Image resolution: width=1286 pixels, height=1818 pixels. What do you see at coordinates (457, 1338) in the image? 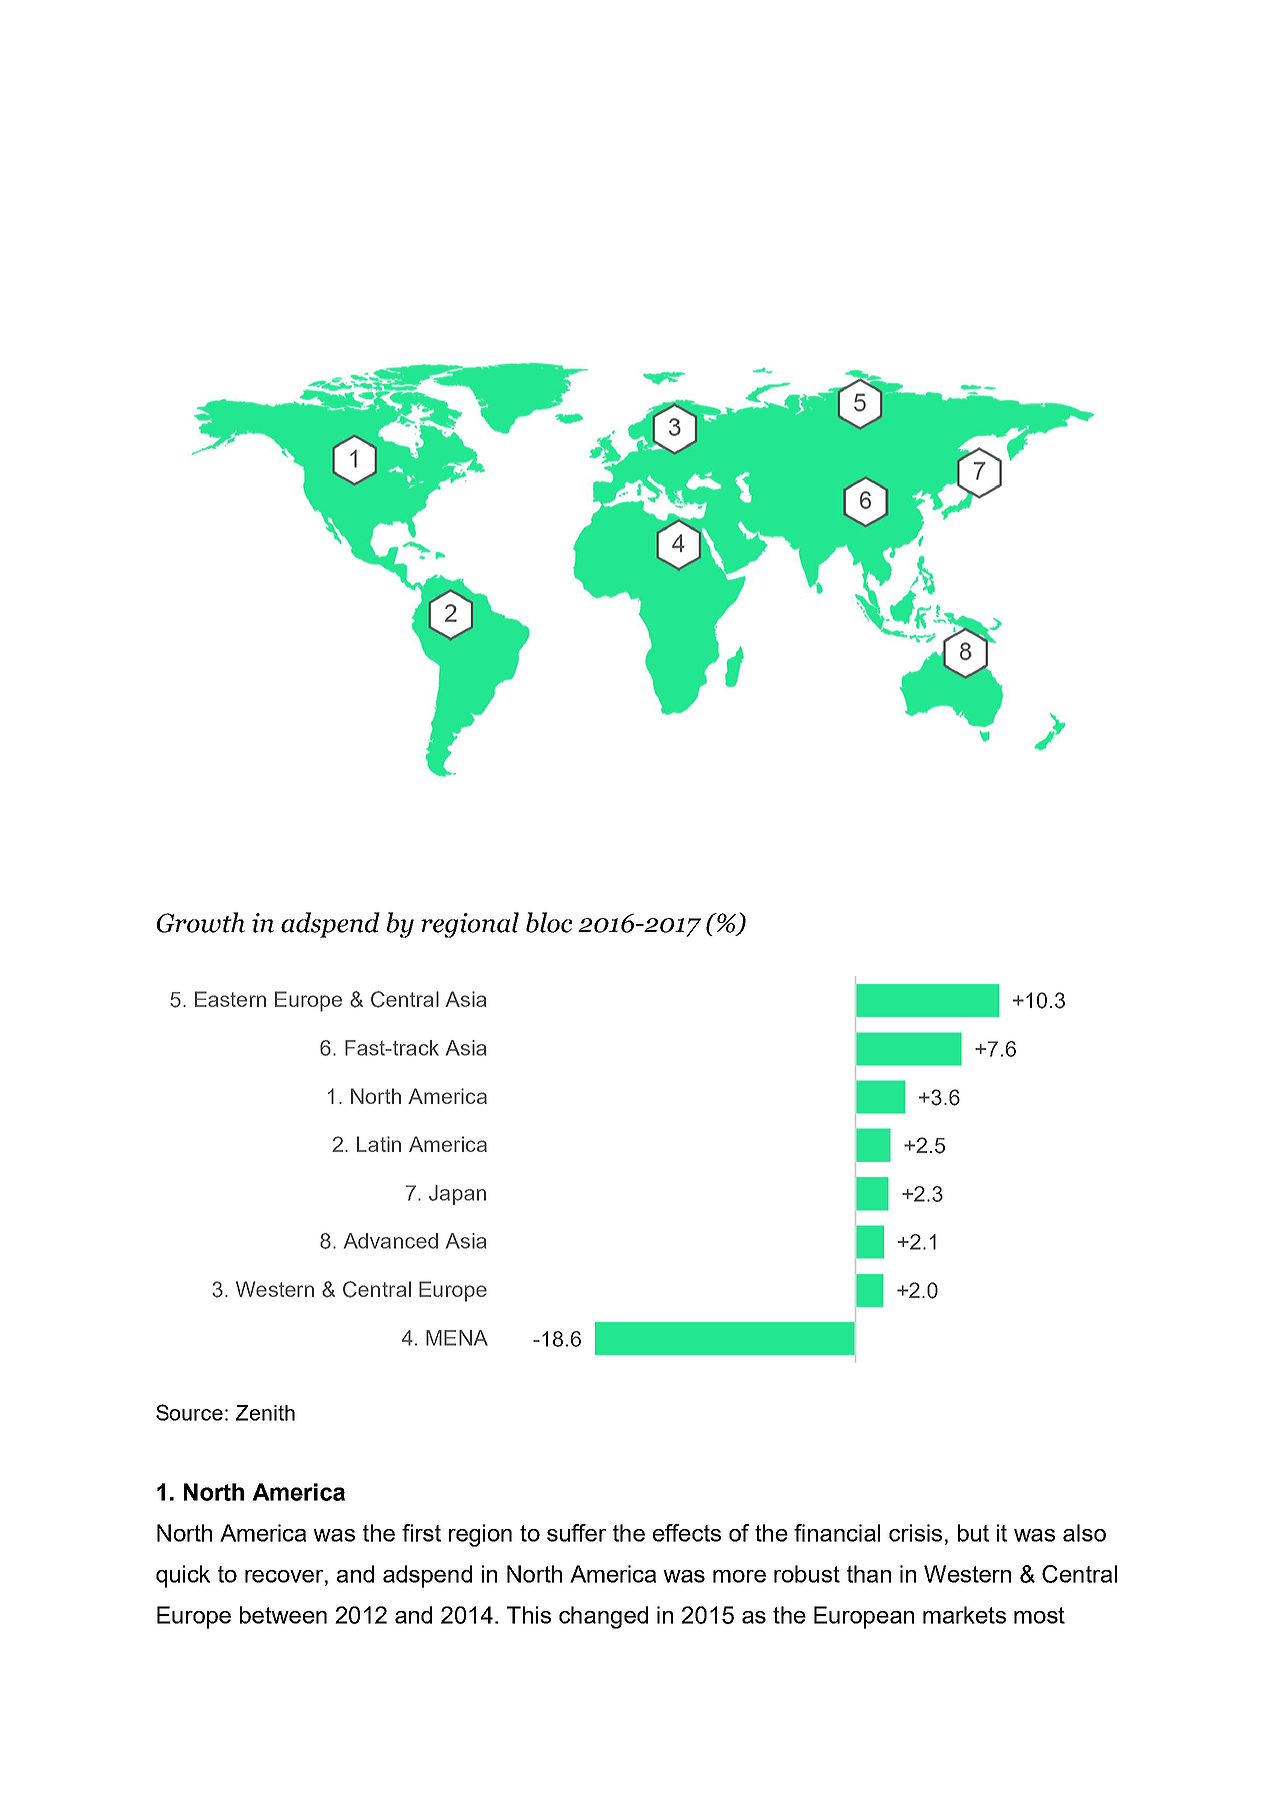
I see `MENA` at bounding box center [457, 1338].
